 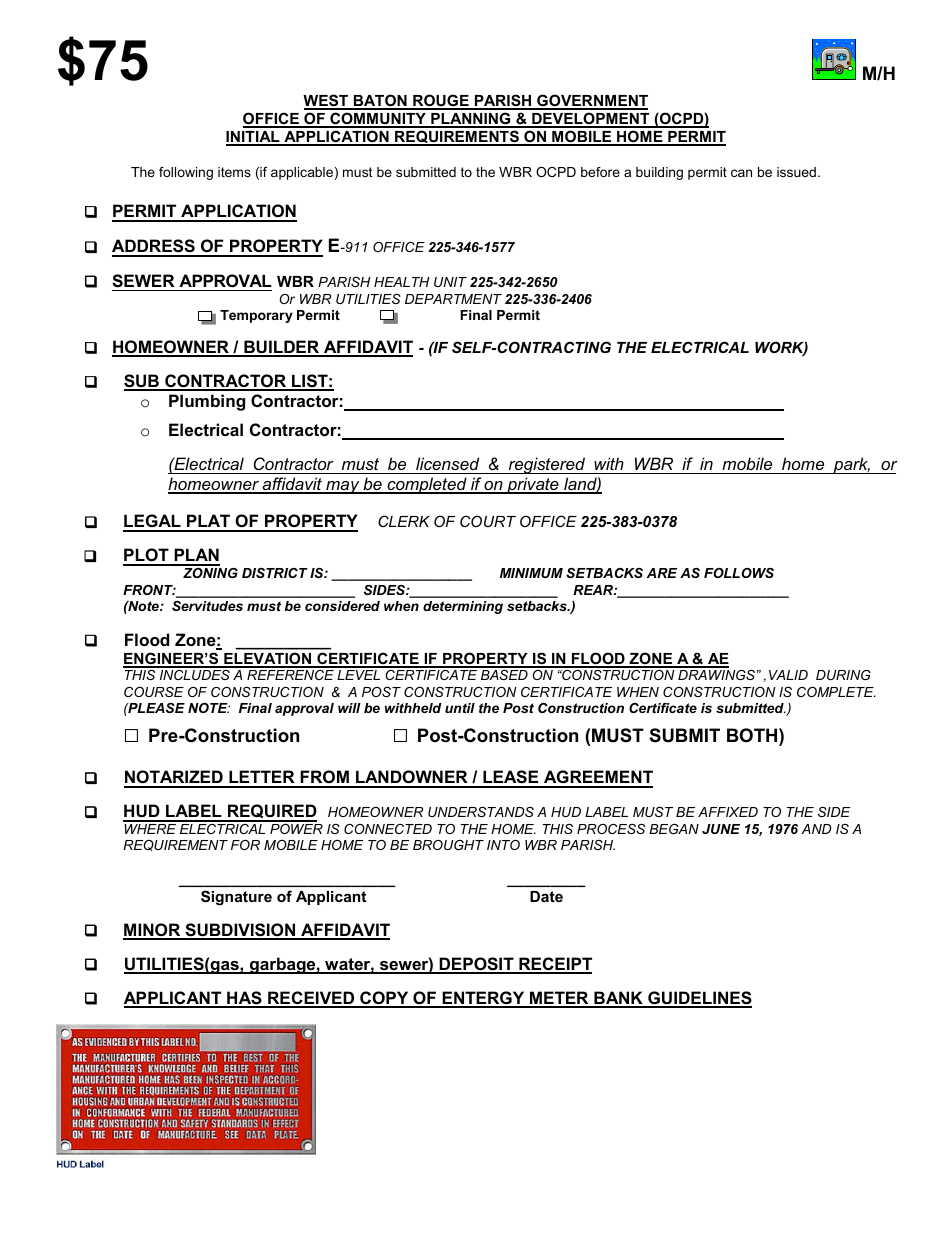 What do you see at coordinates (476, 965) in the screenshot?
I see `DEPOSIT` at bounding box center [476, 965].
